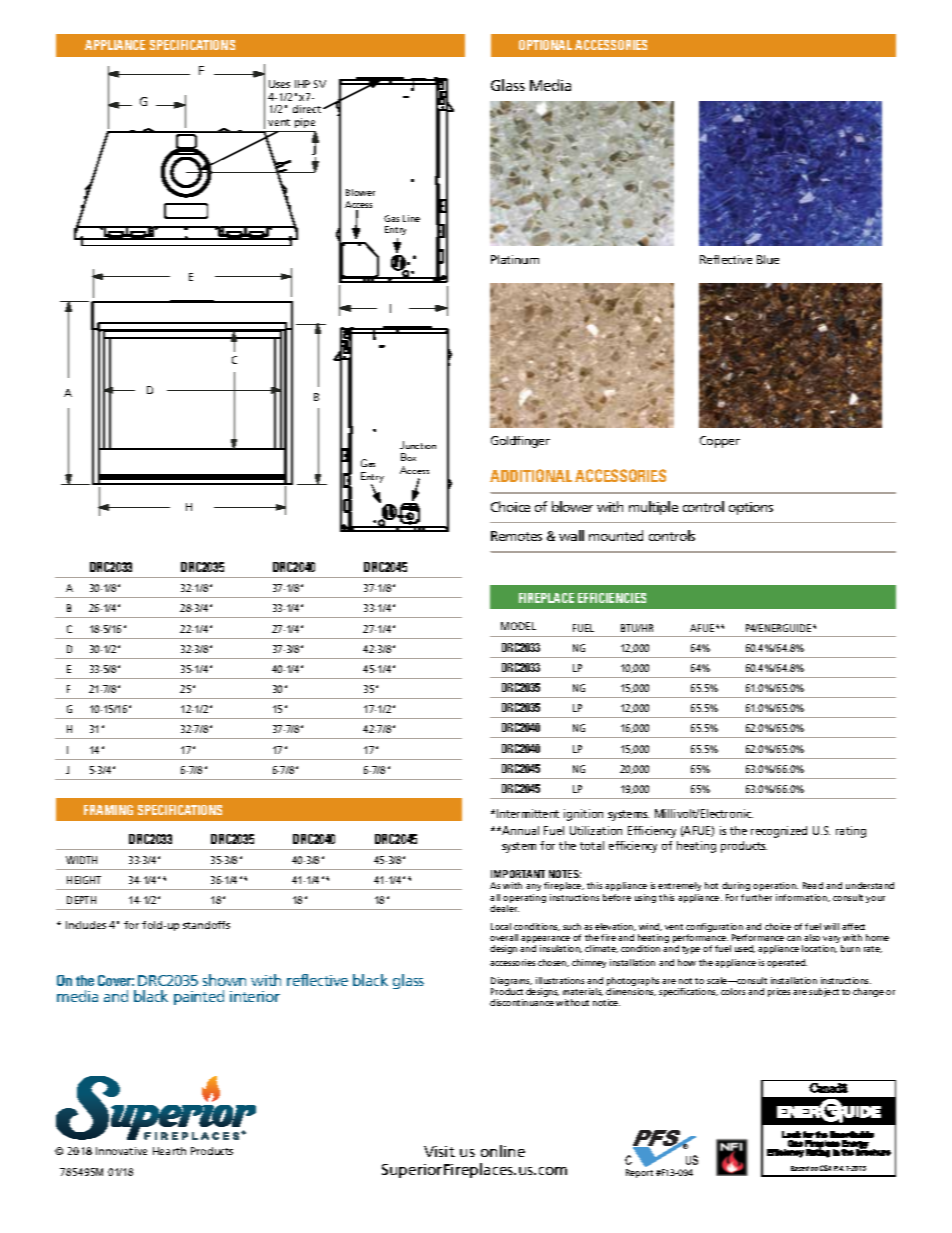 The image size is (952, 1233). Describe the element at coordinates (439, 1151) in the screenshot. I see `Visit` at that location.
